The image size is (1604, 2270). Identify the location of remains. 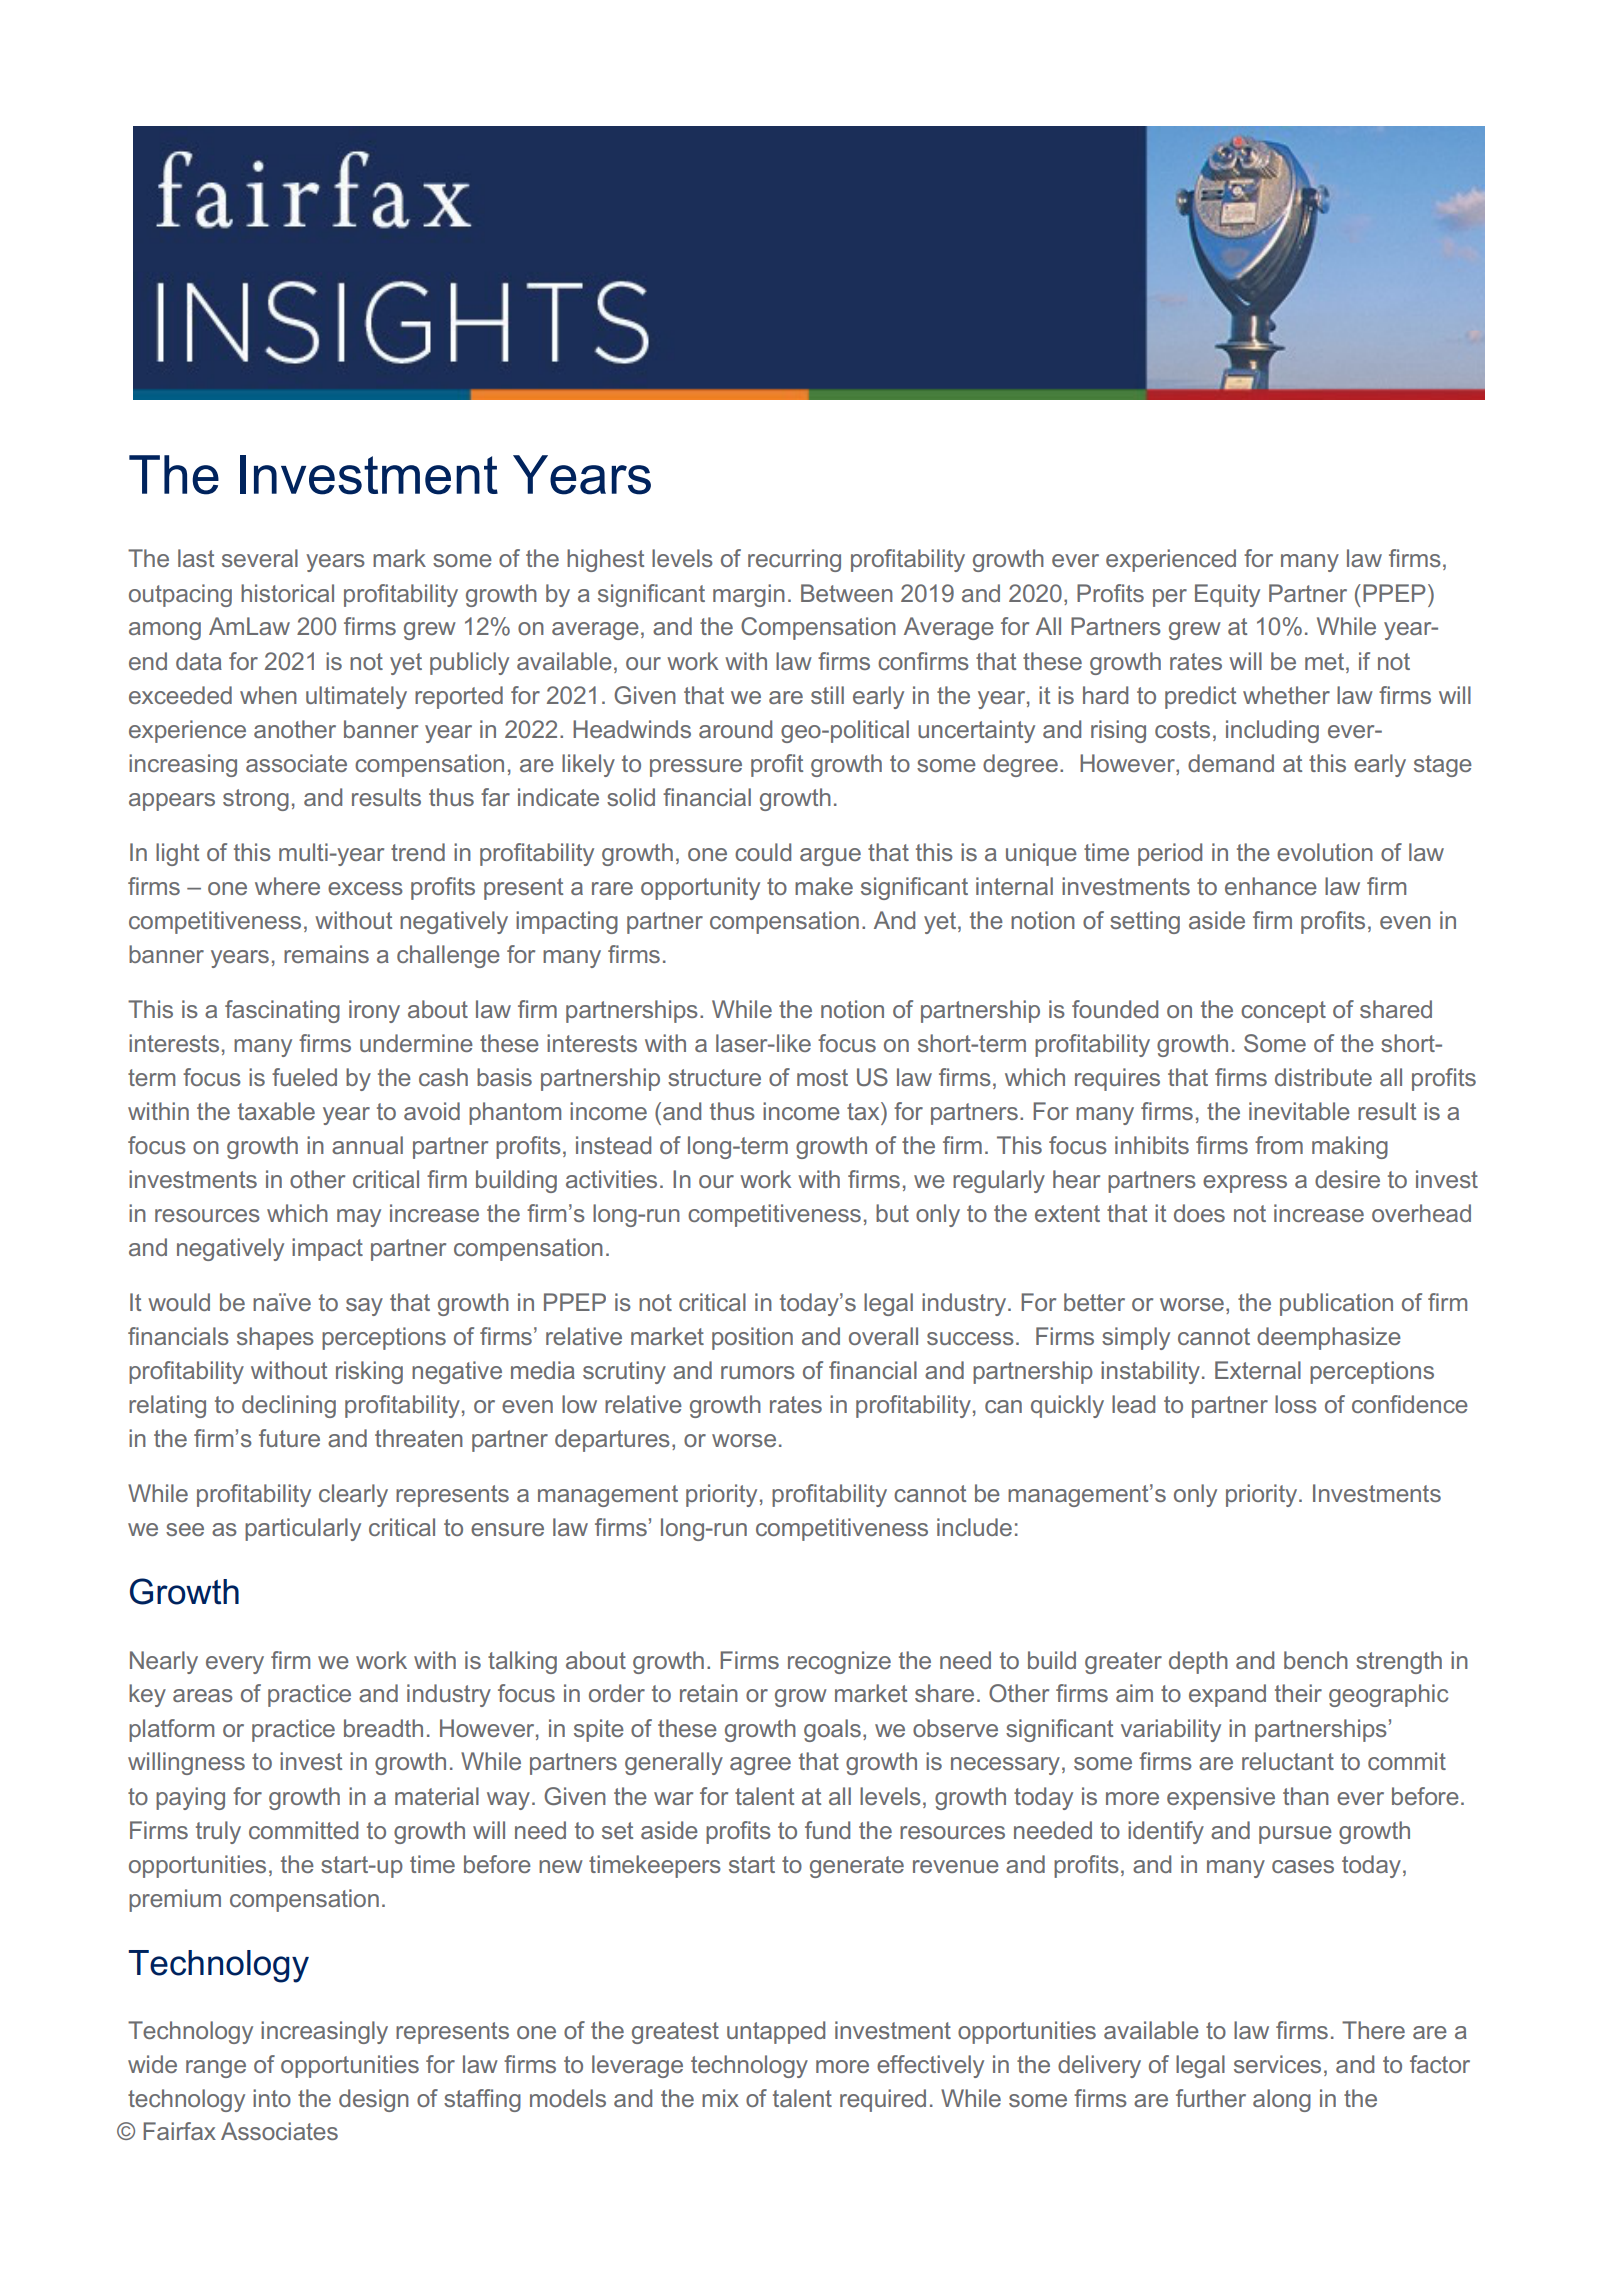
(326, 954).
